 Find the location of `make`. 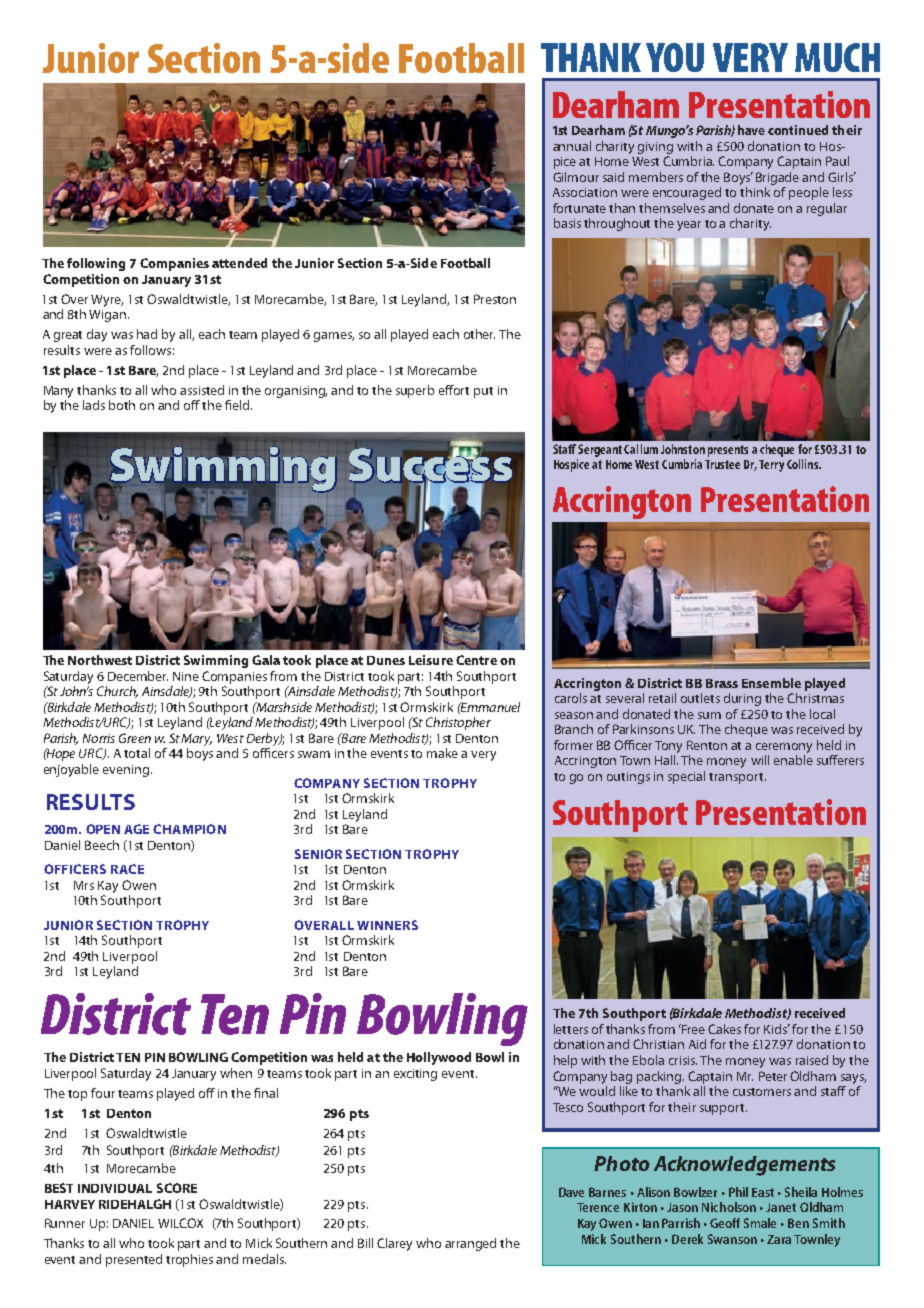

make is located at coordinates (442, 753).
